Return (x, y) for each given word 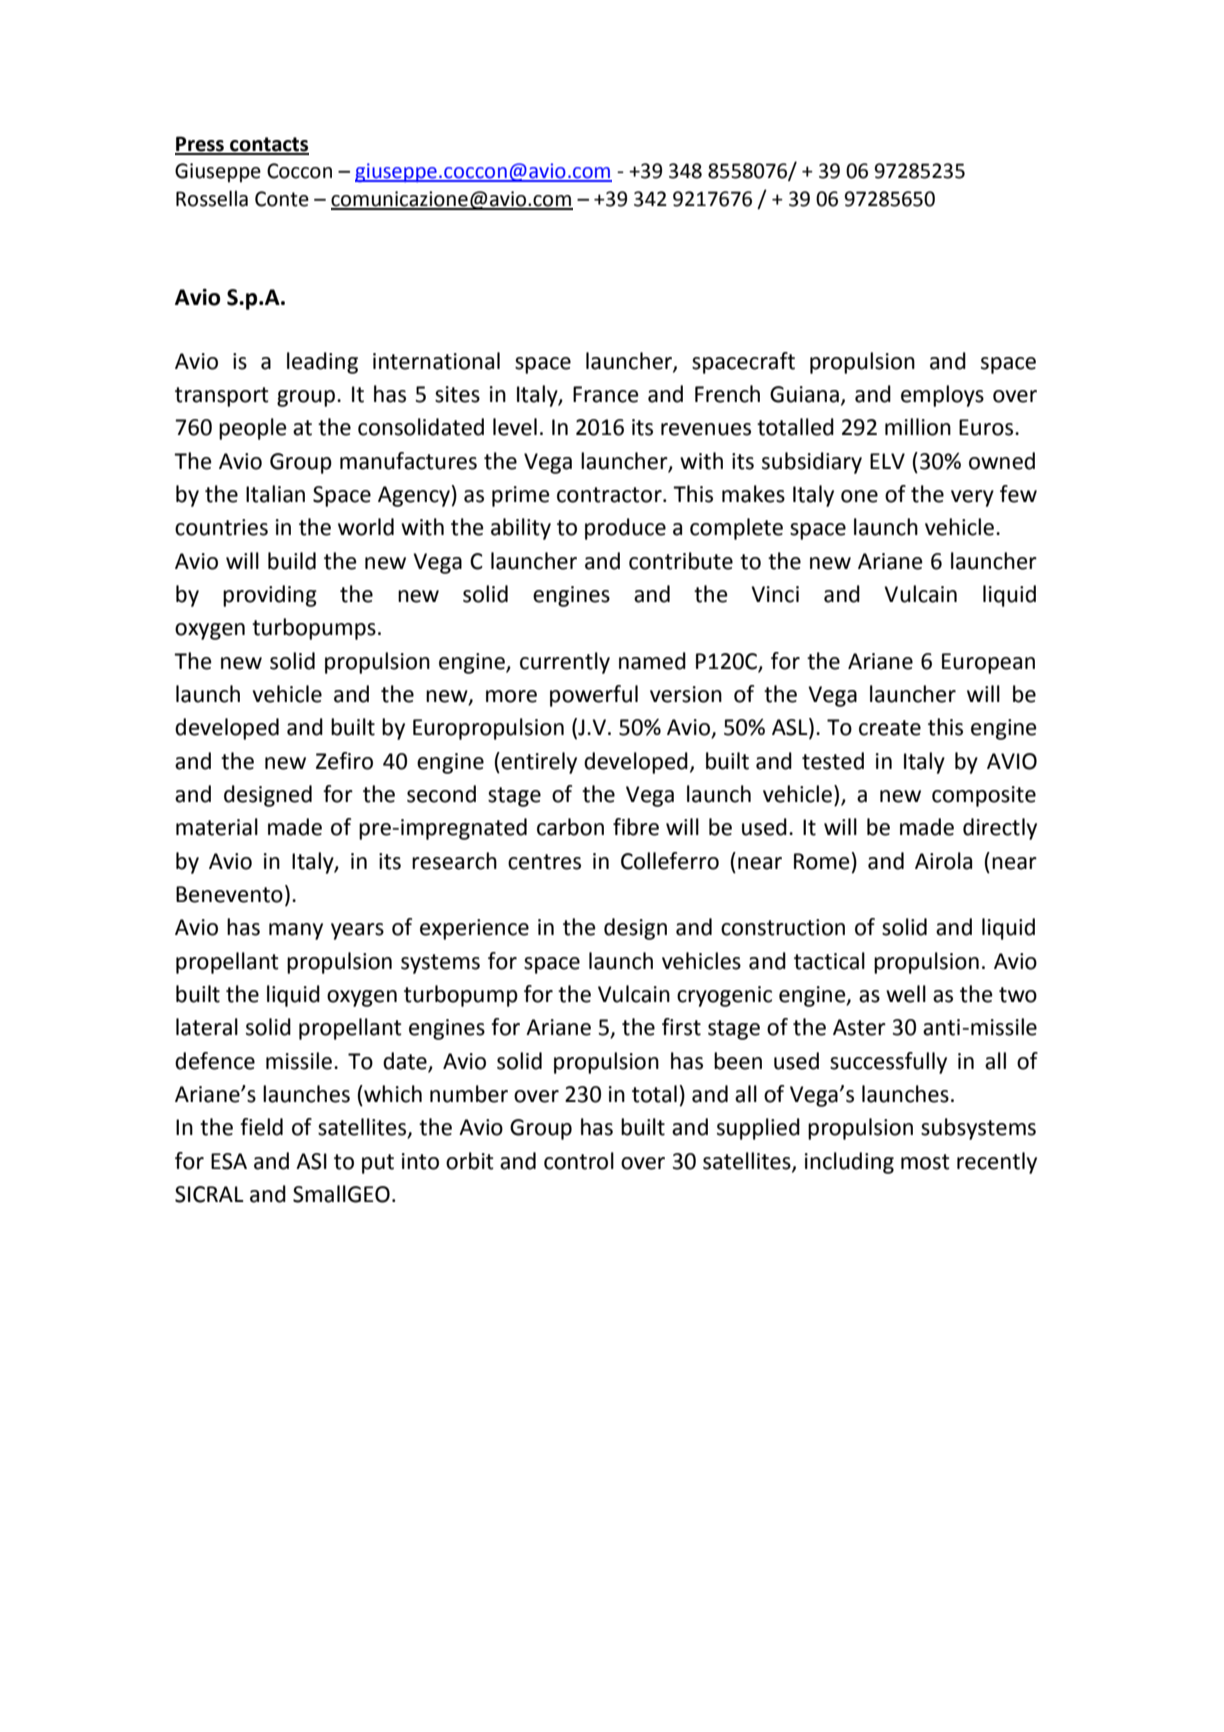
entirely (539, 763)
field (261, 1127)
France (606, 394)
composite (984, 796)
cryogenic (724, 996)
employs (942, 396)
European (988, 663)
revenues (706, 429)
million (918, 427)
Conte (282, 199)
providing (270, 596)
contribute (681, 561)
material (217, 827)
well (906, 994)
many (296, 931)
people (253, 429)
